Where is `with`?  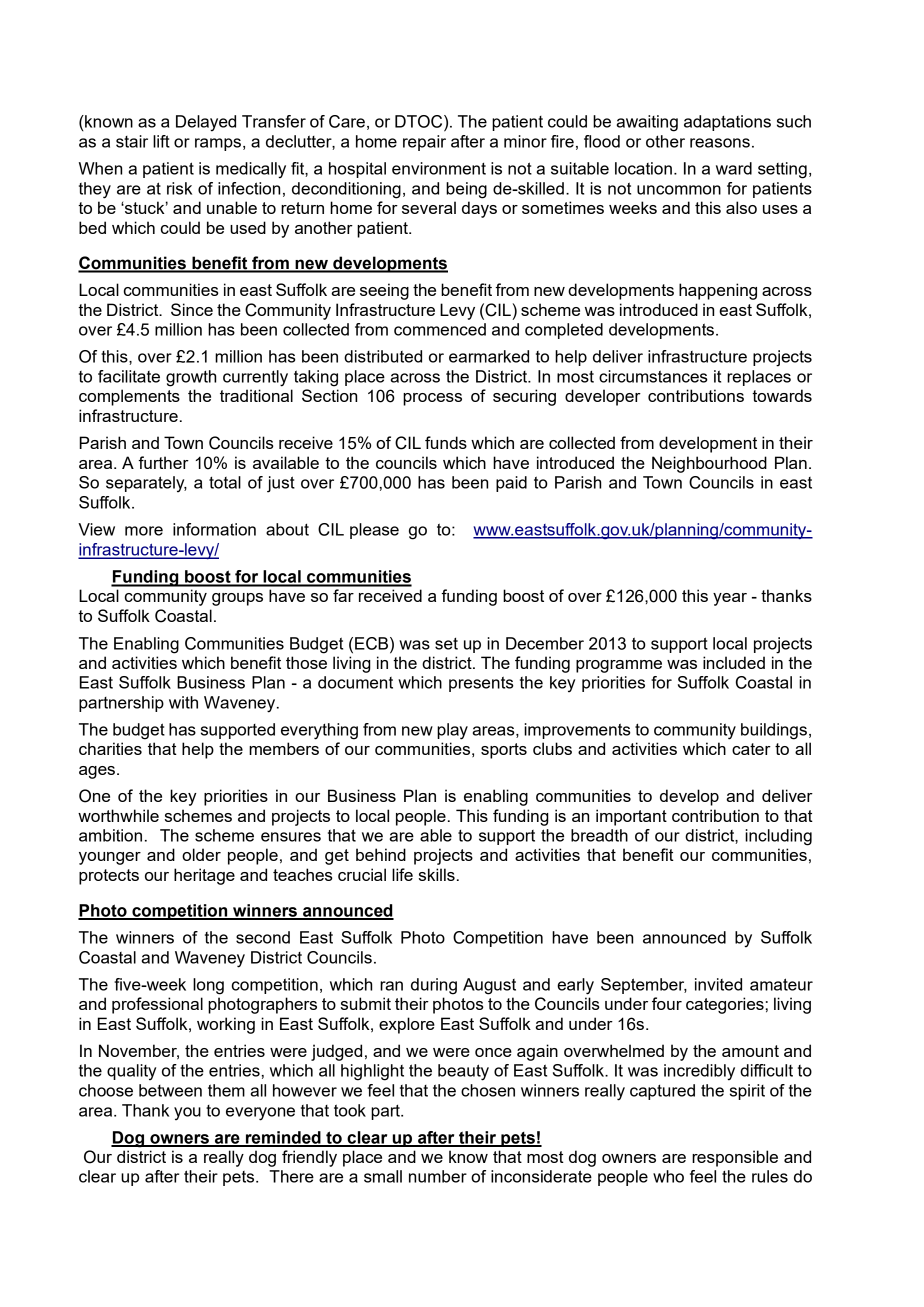 with is located at coordinates (183, 702).
